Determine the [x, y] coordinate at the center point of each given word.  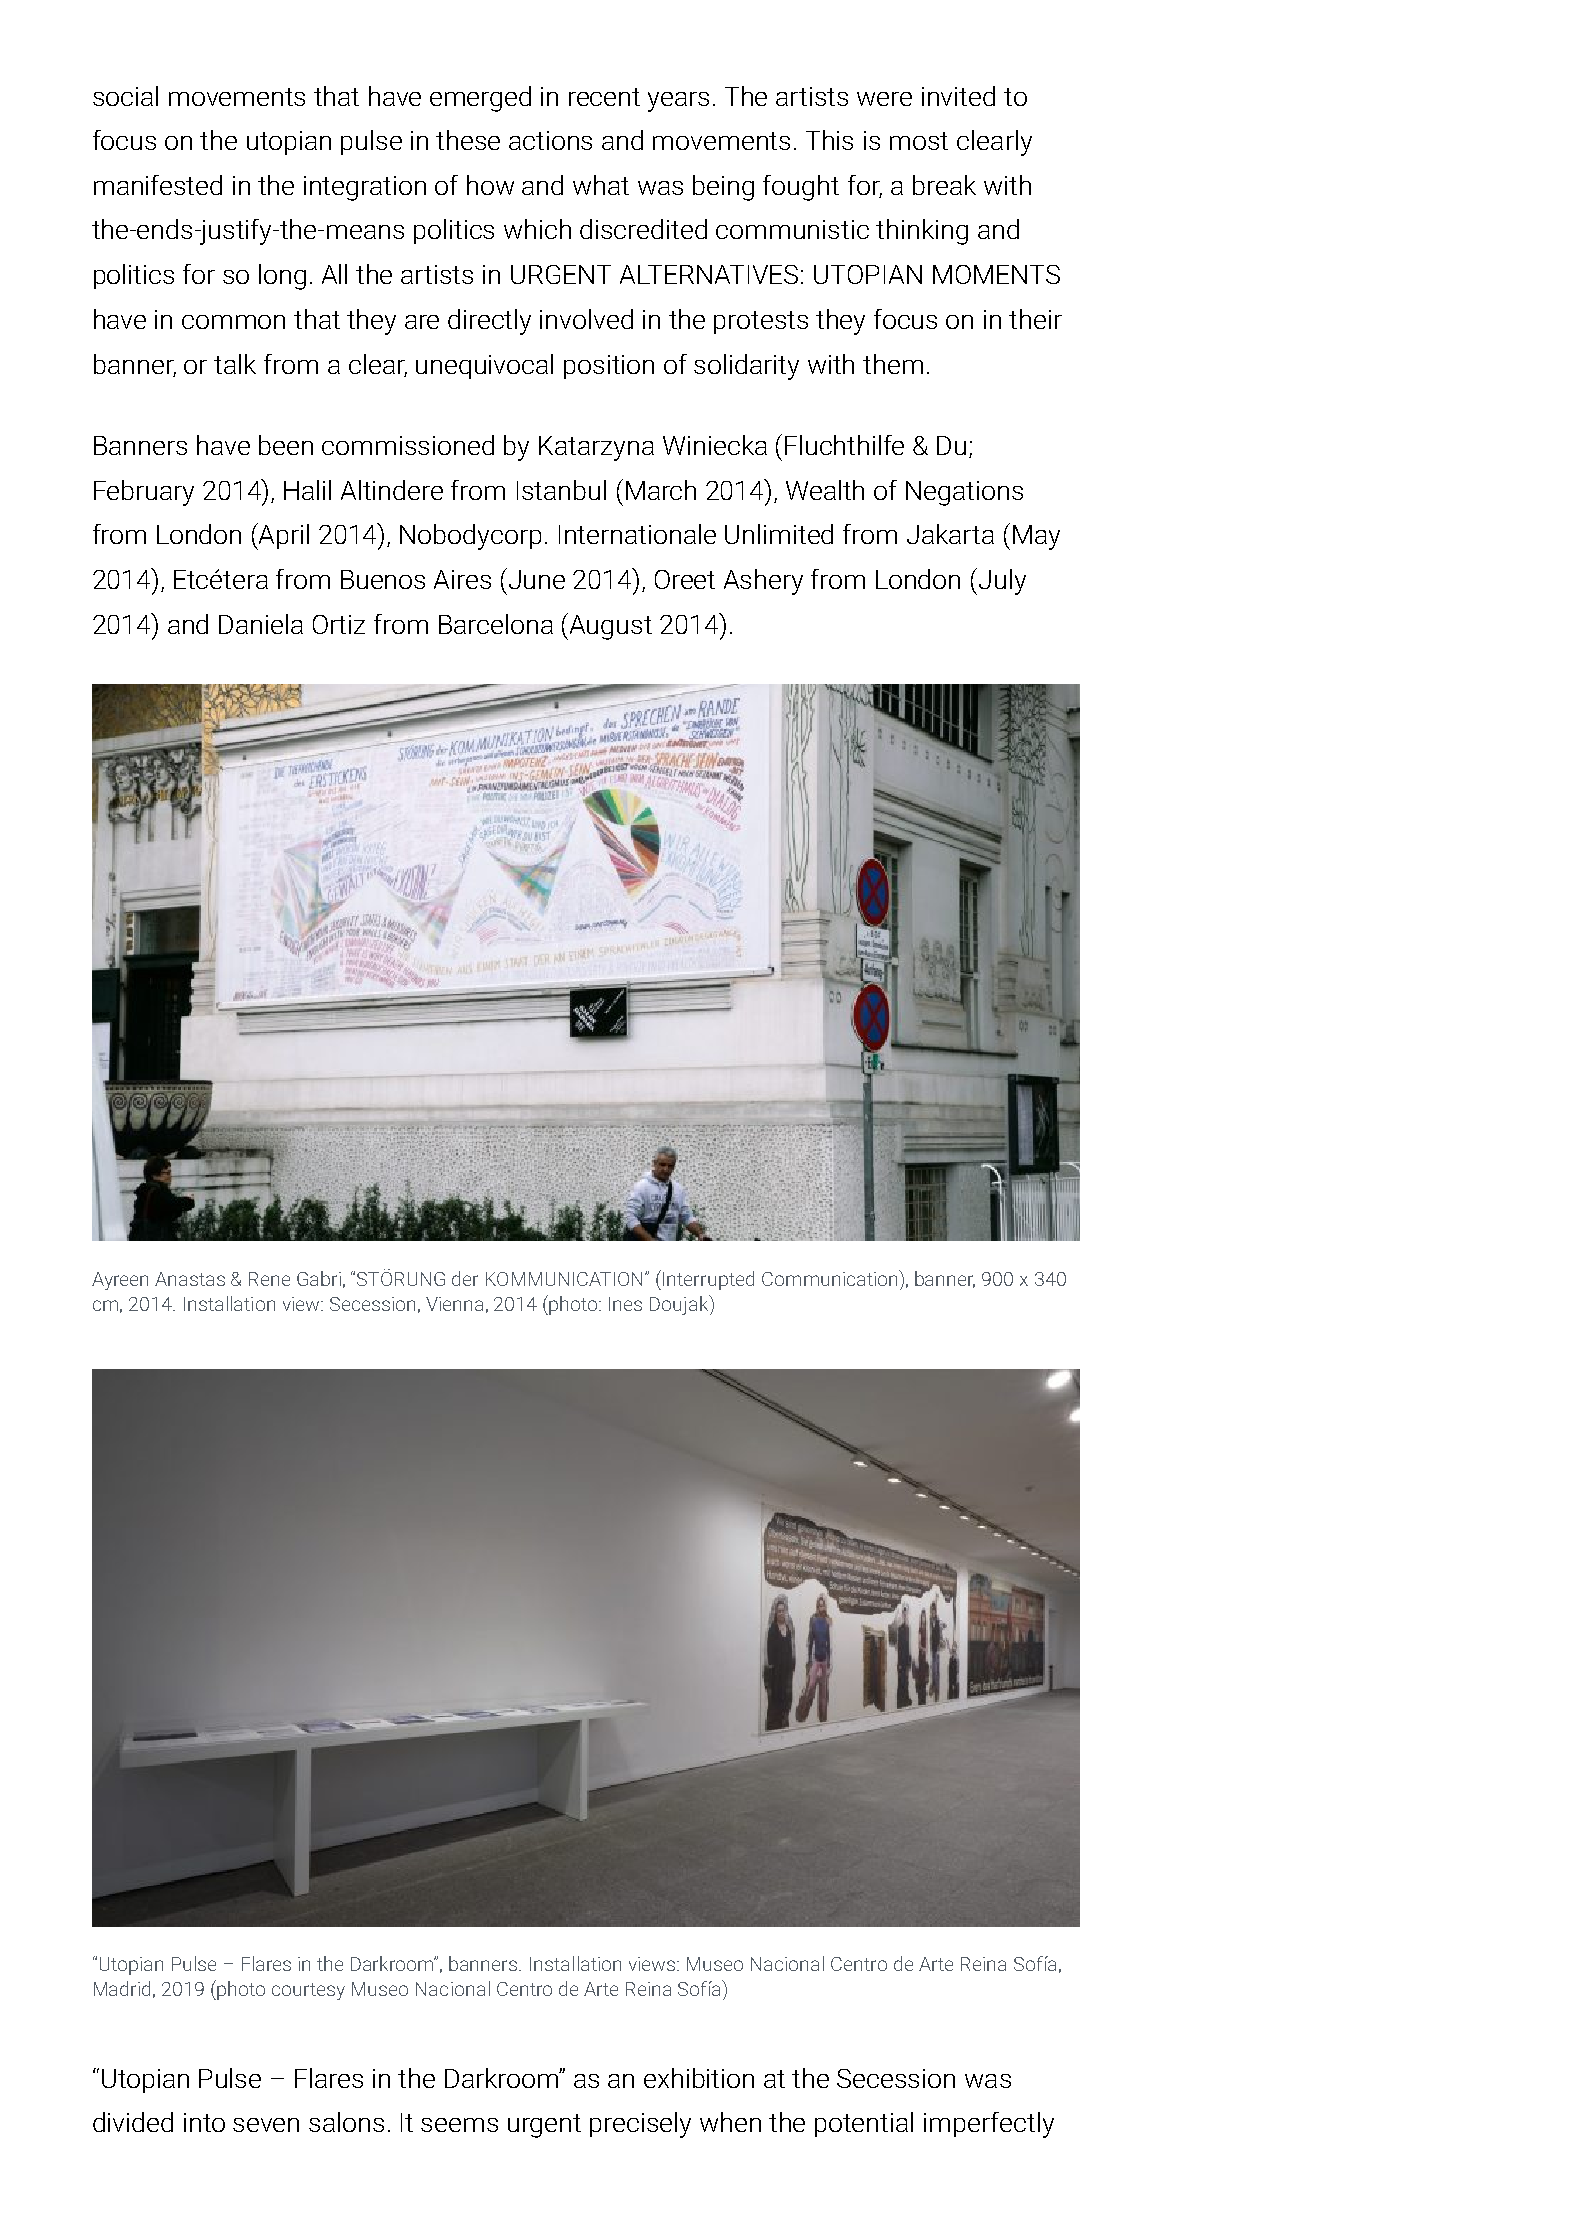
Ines [625, 1304]
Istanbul [561, 490]
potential [864, 2124]
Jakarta [950, 534]
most [919, 141]
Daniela [261, 624]
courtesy [308, 1991]
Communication [831, 1278]
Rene [269, 1279]
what [601, 185]
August [611, 627]
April [283, 536]
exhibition [699, 2078]
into [204, 2122]
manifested [158, 185]
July [1002, 582]
